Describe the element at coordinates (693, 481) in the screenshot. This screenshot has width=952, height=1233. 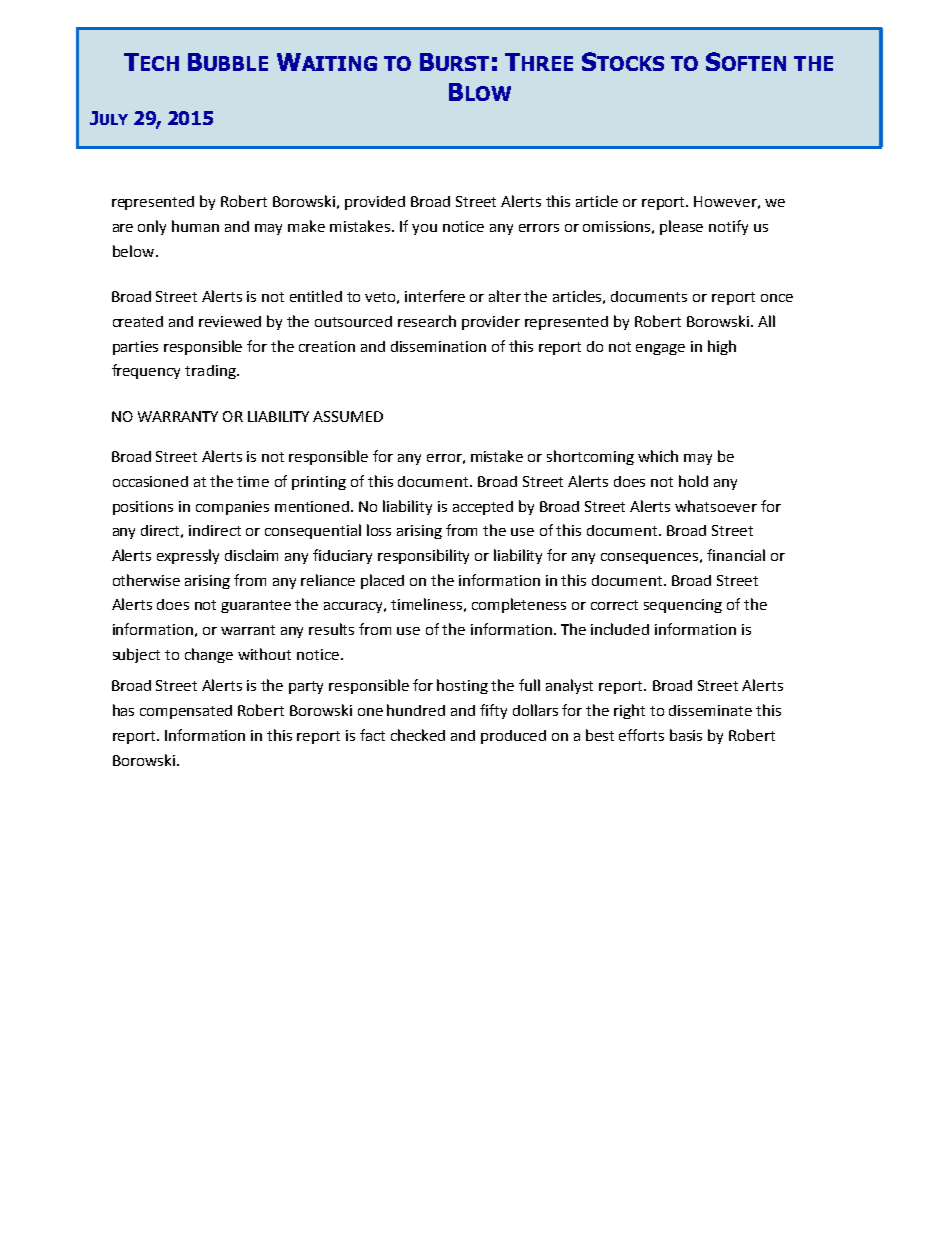
I see `hold` at that location.
